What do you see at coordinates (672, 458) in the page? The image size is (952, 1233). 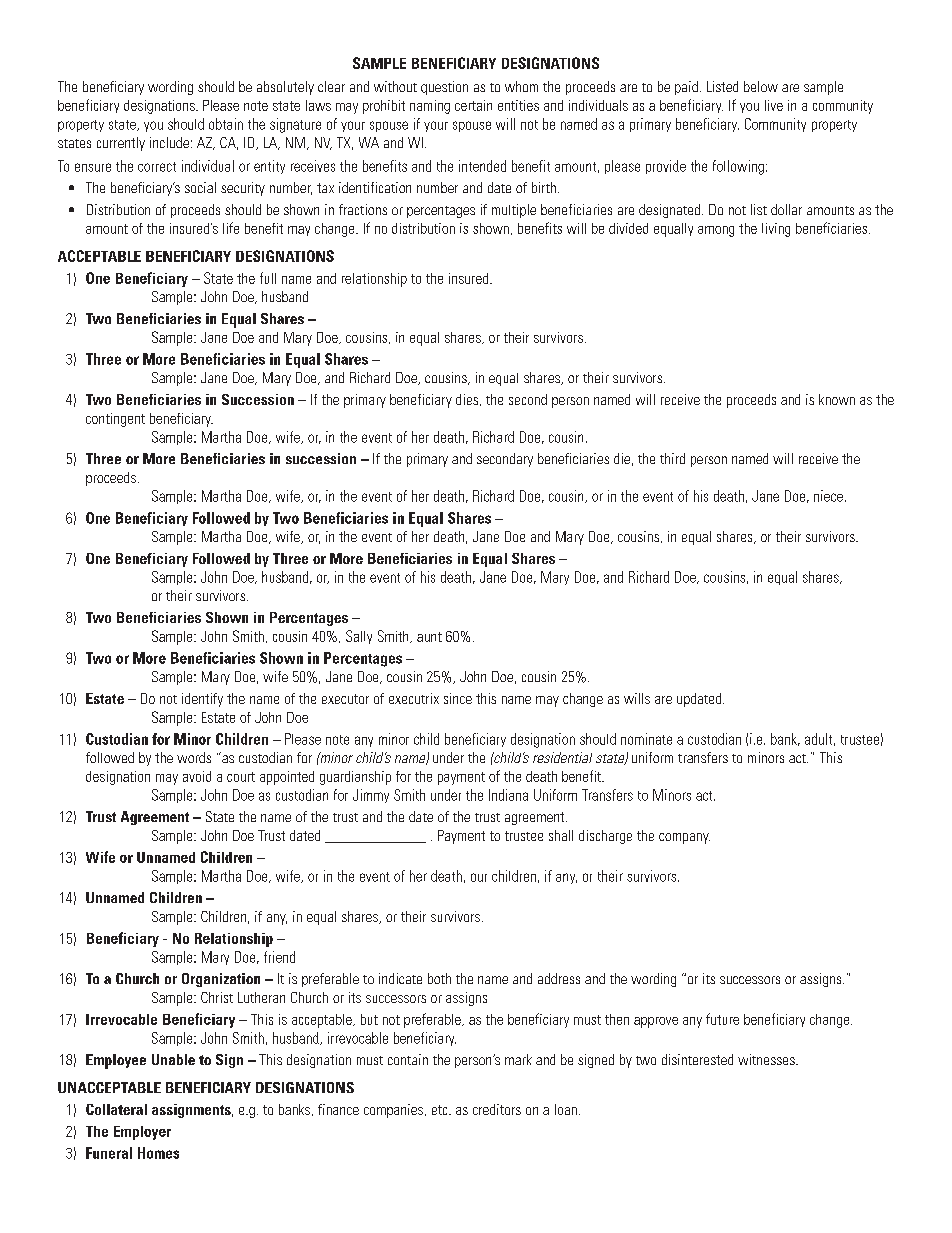 I see `third` at bounding box center [672, 458].
